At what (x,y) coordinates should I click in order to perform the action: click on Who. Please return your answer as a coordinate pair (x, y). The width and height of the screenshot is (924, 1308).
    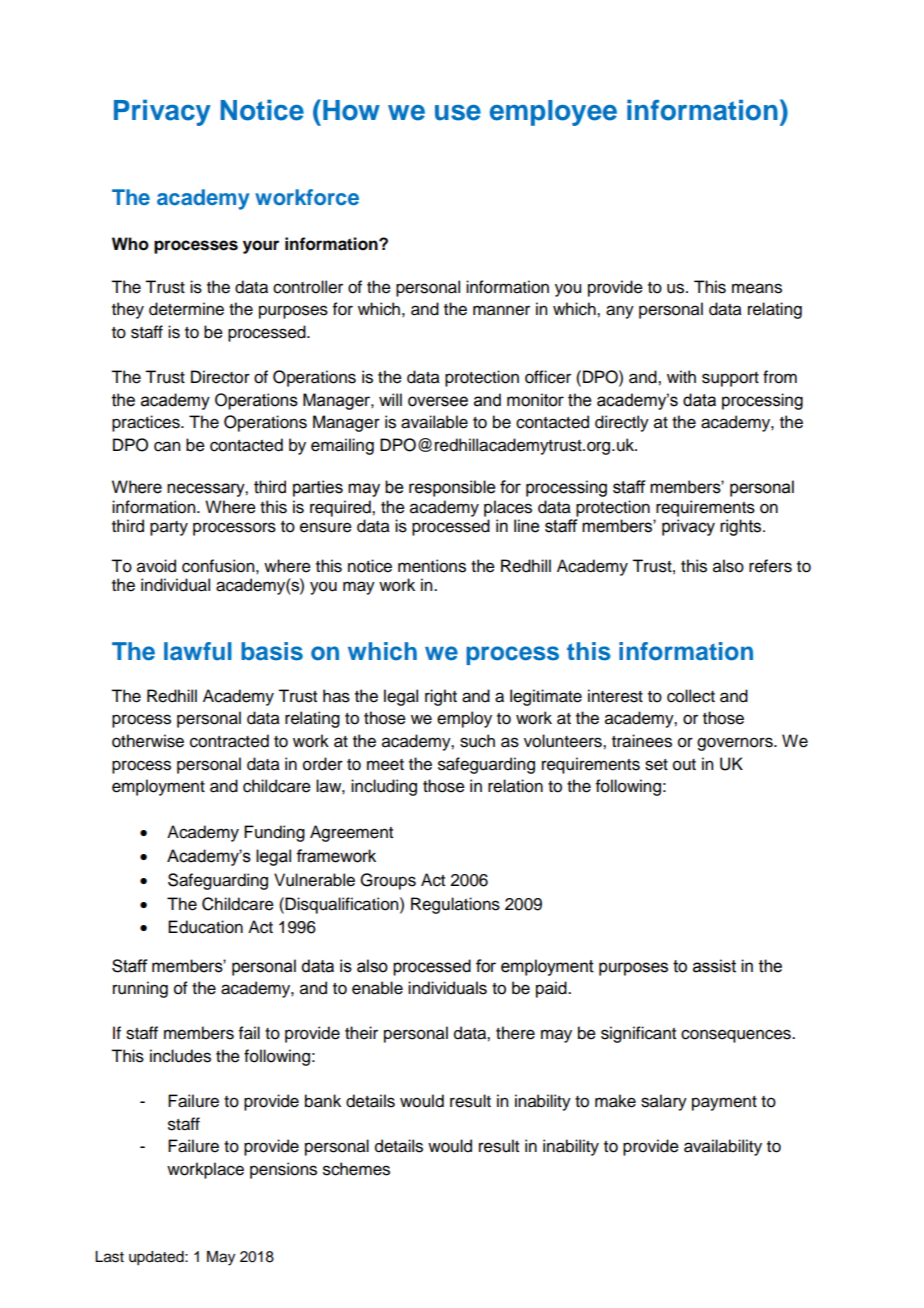
    Looking at the image, I should click on (130, 244).
